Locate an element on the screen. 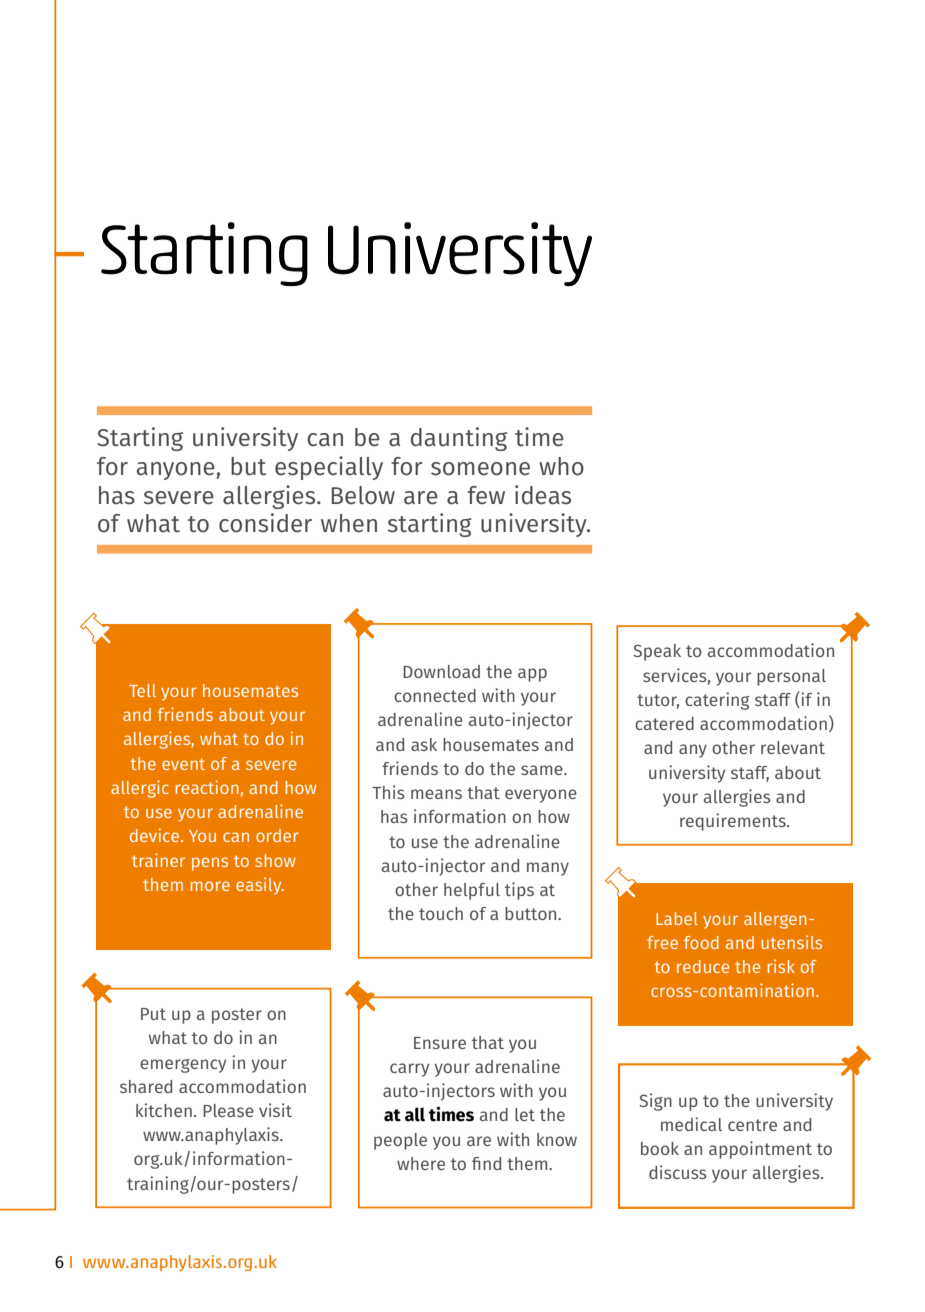 Image resolution: width=925 pixels, height=1312 pixels. Speak is located at coordinates (657, 652).
